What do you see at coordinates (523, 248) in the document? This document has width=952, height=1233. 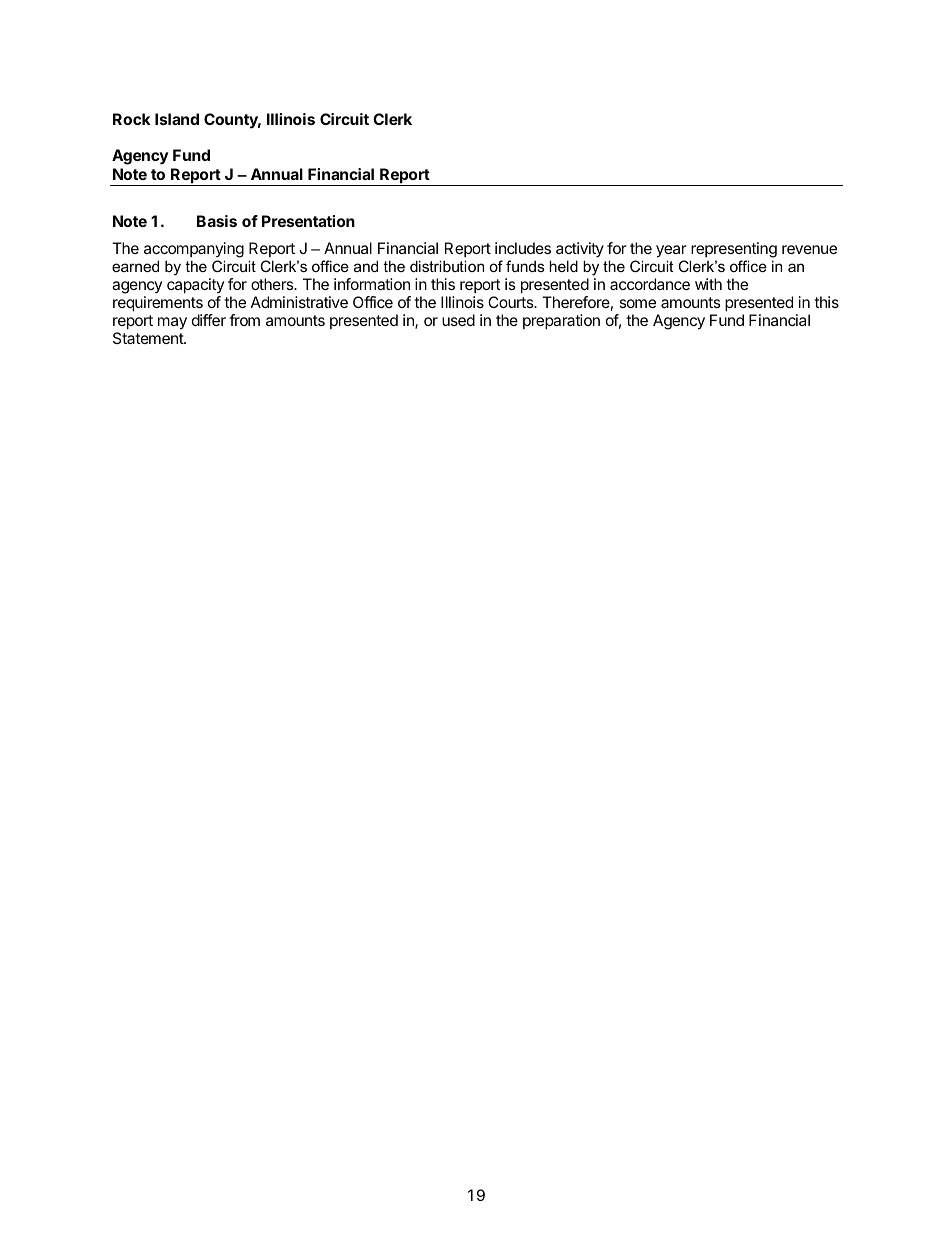 I see `includes` at bounding box center [523, 248].
